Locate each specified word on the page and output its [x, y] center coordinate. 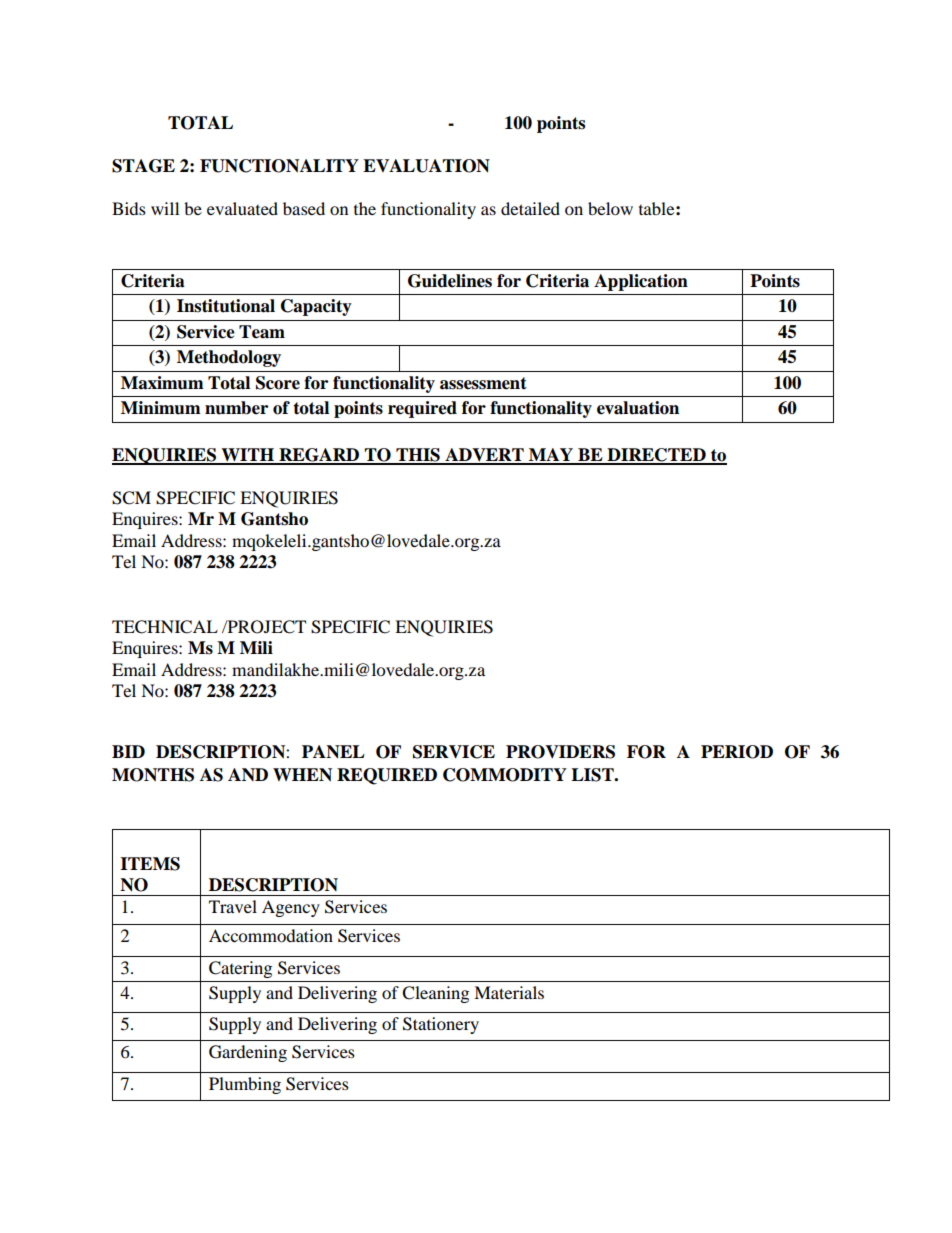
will [165, 208]
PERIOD [737, 752]
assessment [483, 383]
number [236, 408]
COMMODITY [505, 775]
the [365, 208]
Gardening [248, 1053]
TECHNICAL [165, 627]
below [610, 208]
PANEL [333, 752]
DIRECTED [656, 456]
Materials [509, 992]
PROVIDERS [560, 752]
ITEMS [150, 864]
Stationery [441, 1025]
